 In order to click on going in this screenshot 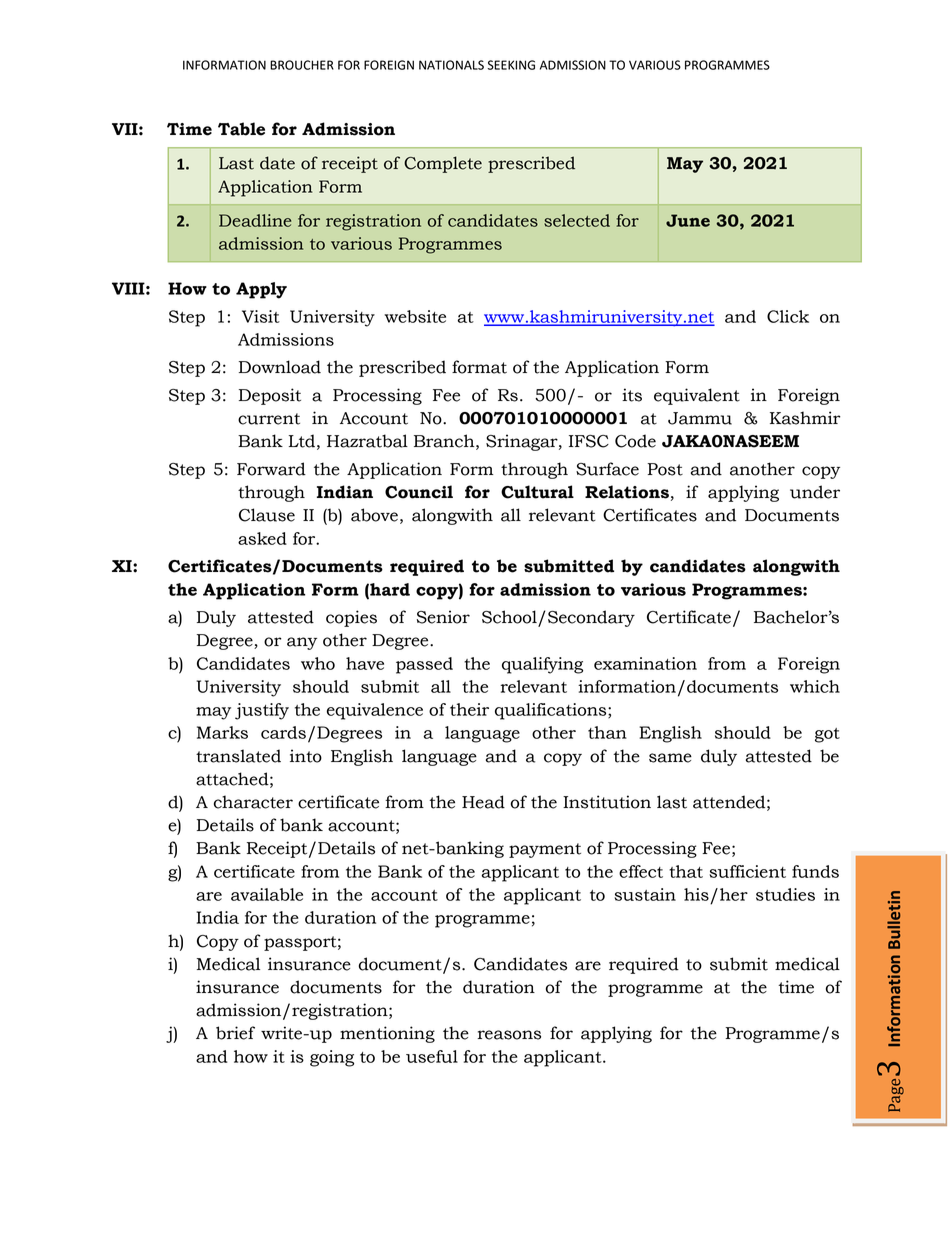, I will do `click(332, 1058)`.
